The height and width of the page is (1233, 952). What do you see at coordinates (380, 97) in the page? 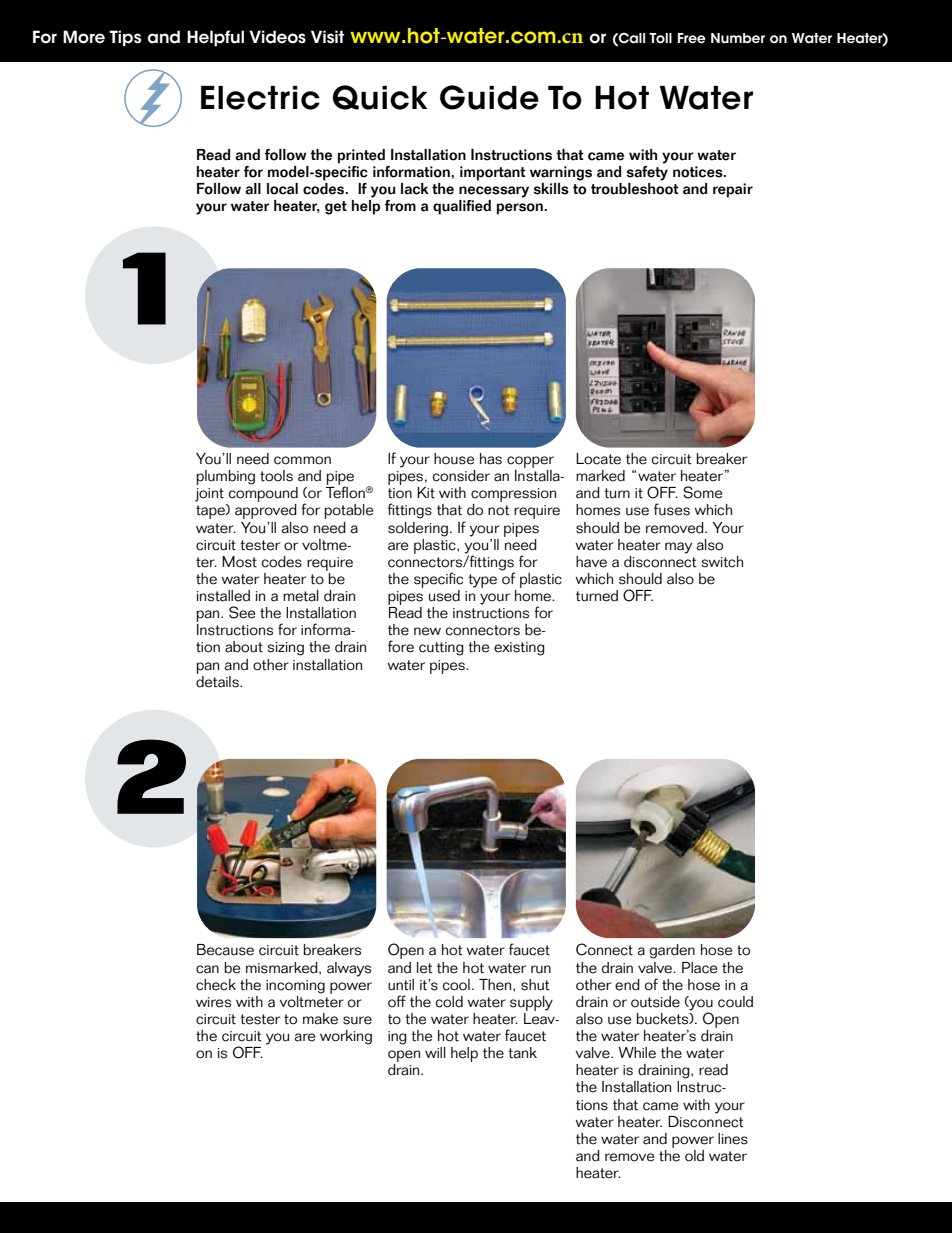
I see `Quick` at bounding box center [380, 97].
